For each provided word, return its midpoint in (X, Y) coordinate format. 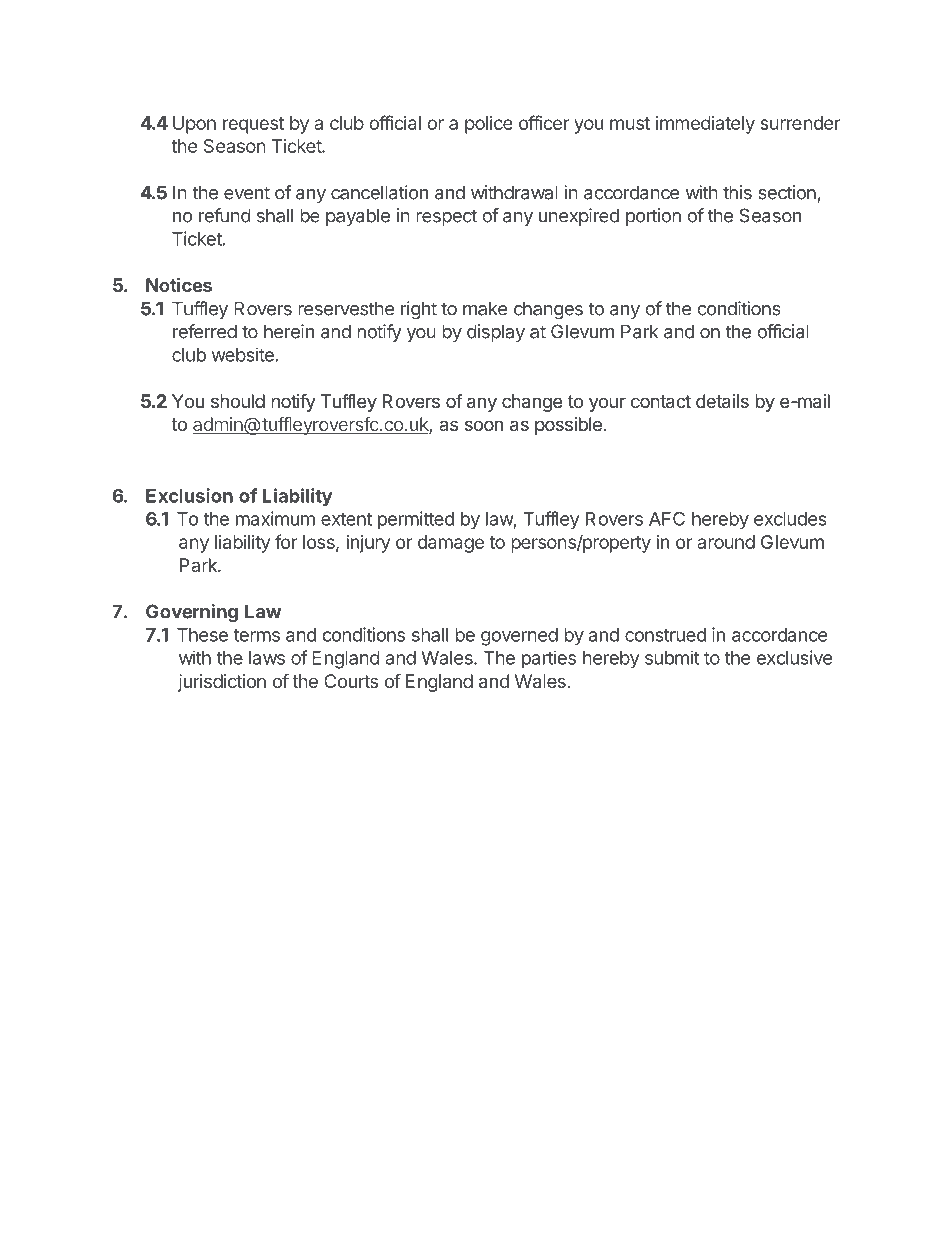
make (485, 308)
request (253, 125)
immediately (705, 125)
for (286, 541)
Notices (179, 285)
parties (549, 659)
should (238, 401)
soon (484, 425)
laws (267, 658)
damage (451, 544)
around (726, 542)
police (488, 125)
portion (653, 217)
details (722, 401)
